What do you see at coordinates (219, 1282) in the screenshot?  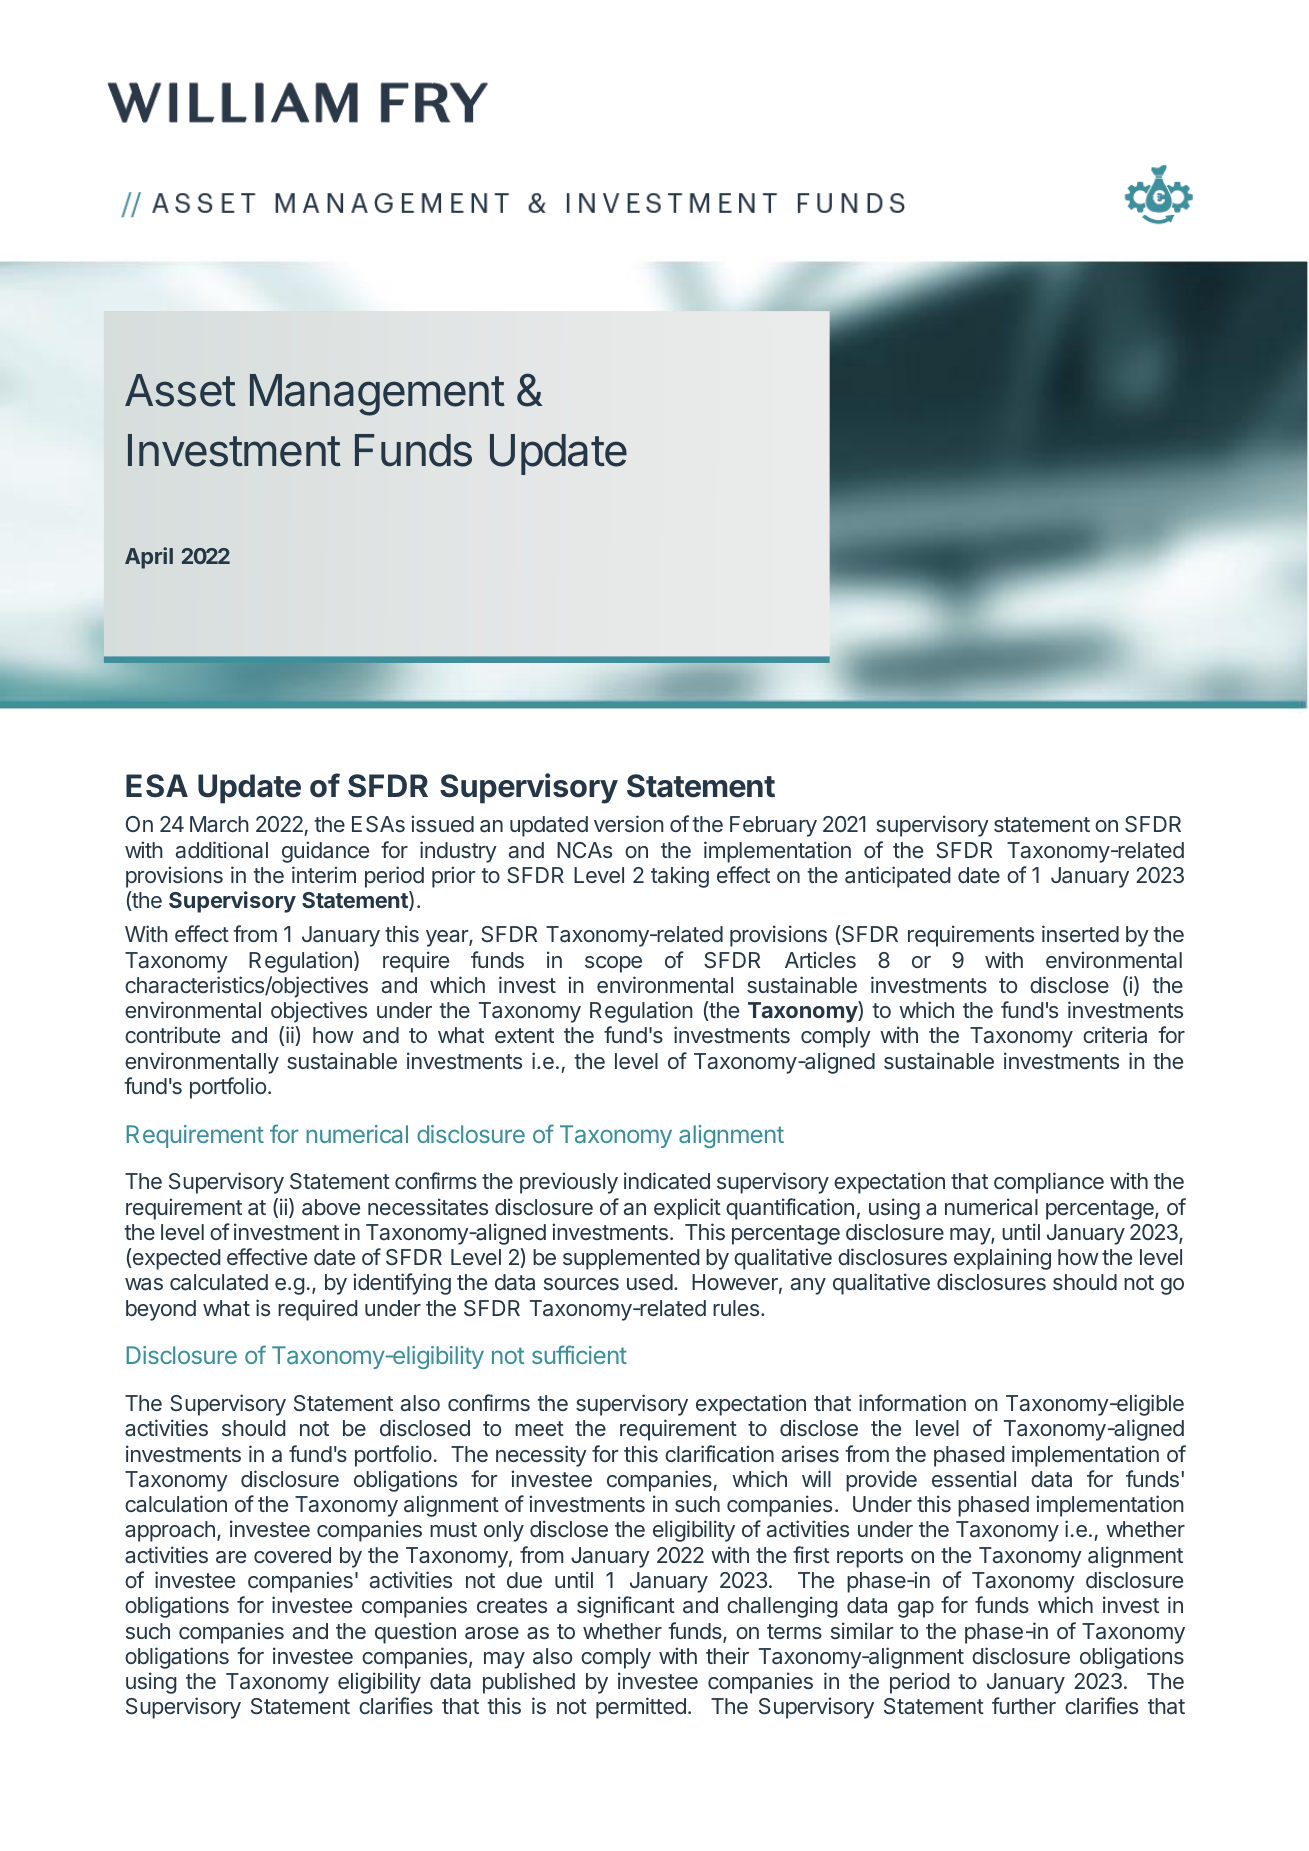 I see `calculated` at bounding box center [219, 1282].
